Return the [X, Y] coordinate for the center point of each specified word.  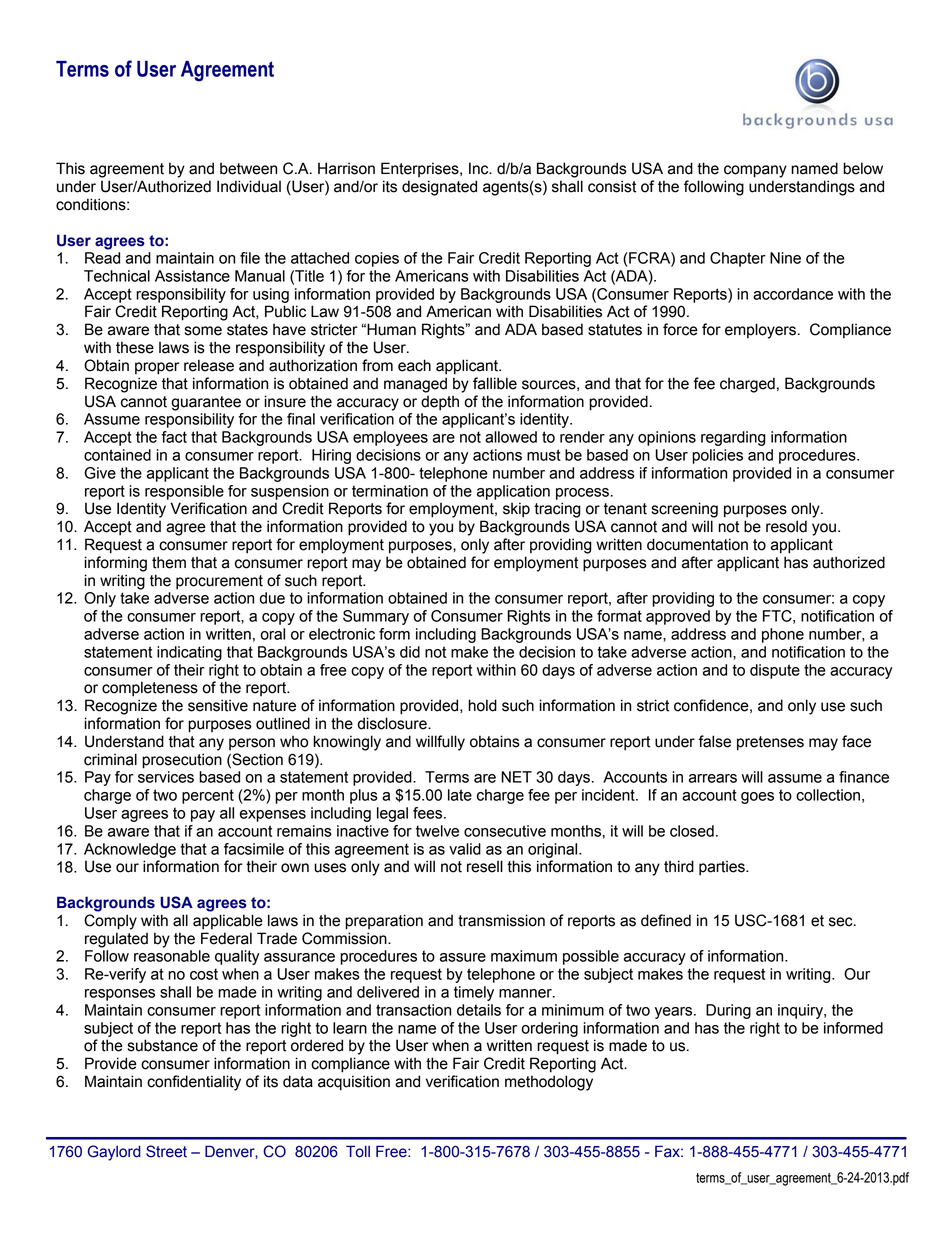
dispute [775, 671]
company [755, 171]
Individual [249, 186]
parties [723, 868]
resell [485, 866]
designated [439, 188]
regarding [733, 438]
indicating [189, 653]
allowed [511, 437]
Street [166, 1151]
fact [174, 437]
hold [482, 705]
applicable [228, 922]
